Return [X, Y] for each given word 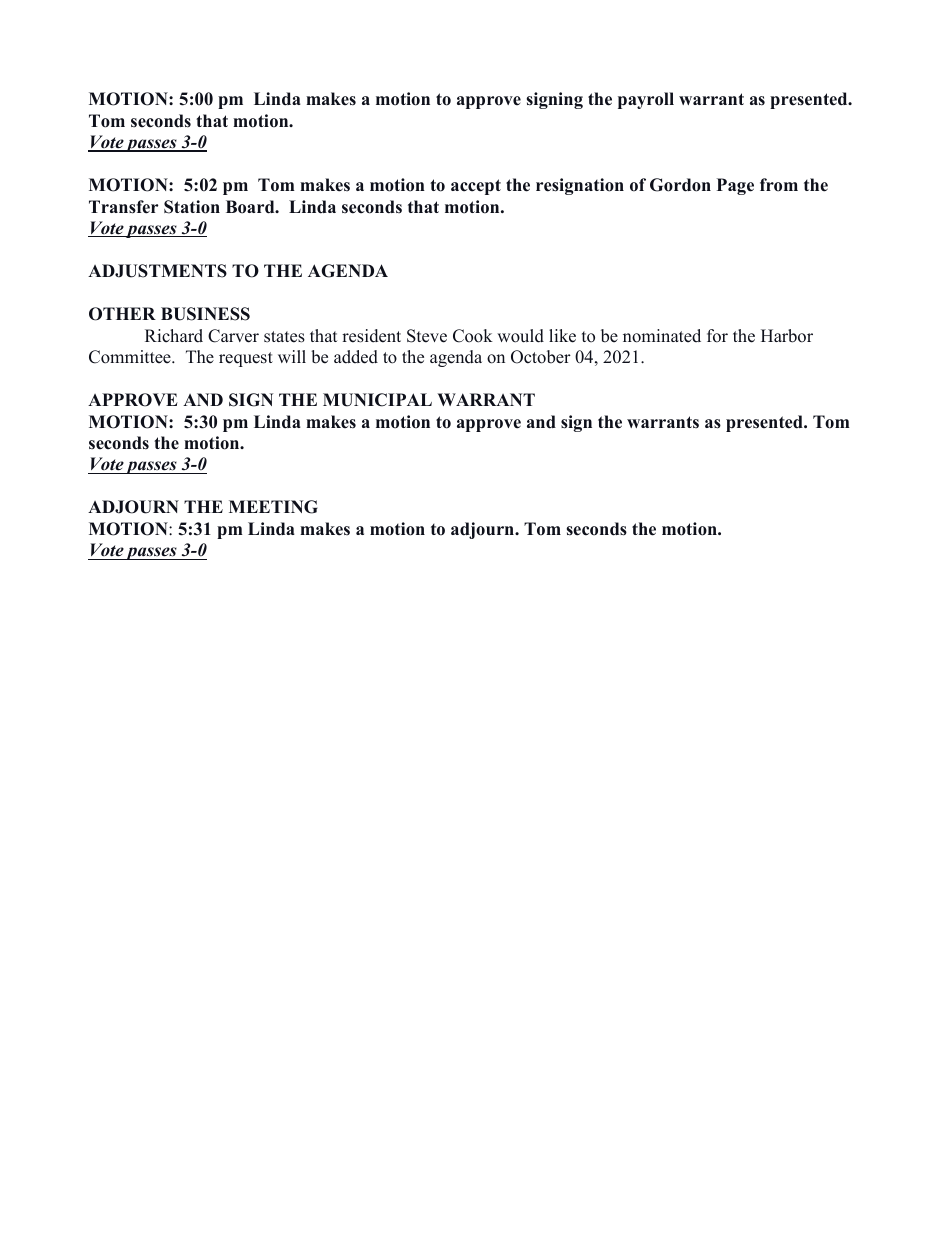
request [246, 359]
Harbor [787, 336]
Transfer [123, 207]
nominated [662, 336]
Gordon [680, 185]
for [717, 336]
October [541, 357]
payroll [646, 100]
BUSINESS [205, 314]
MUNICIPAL [377, 400]
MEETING [273, 507]
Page [735, 186]
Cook [473, 336]
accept [476, 187]
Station [192, 207]
